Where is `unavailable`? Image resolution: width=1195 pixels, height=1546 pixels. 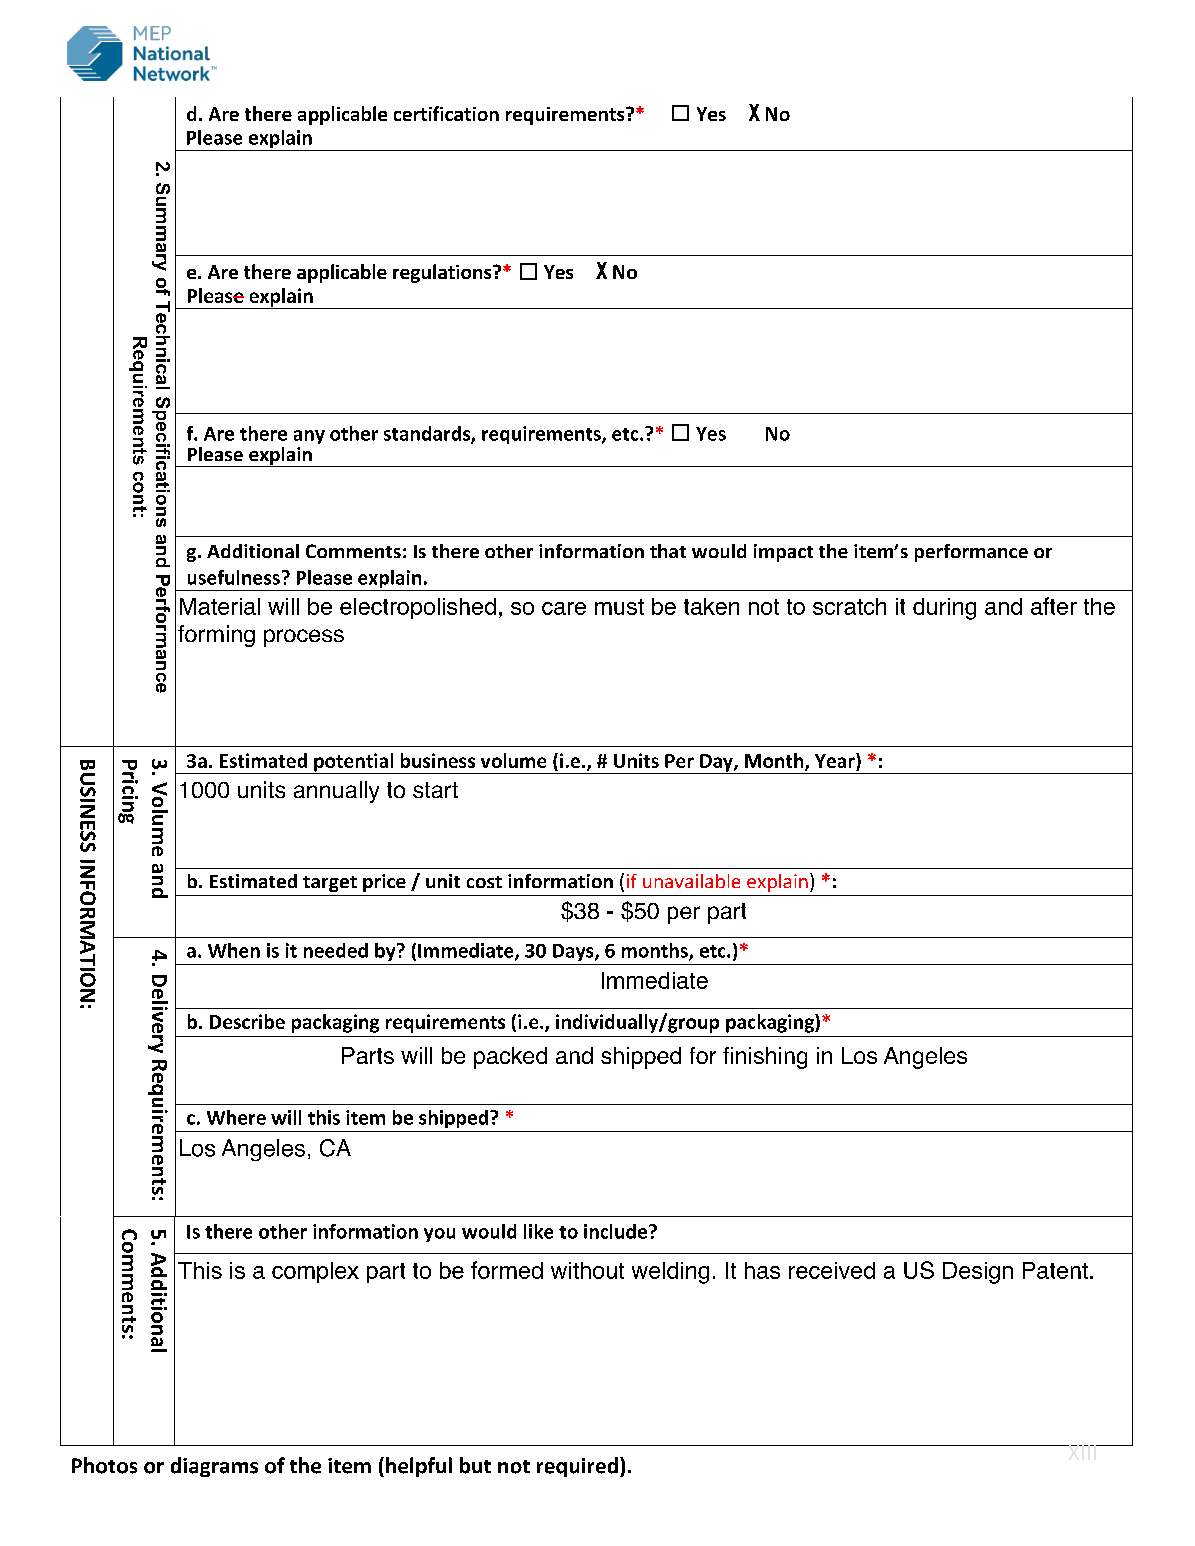 unavailable is located at coordinates (691, 881).
